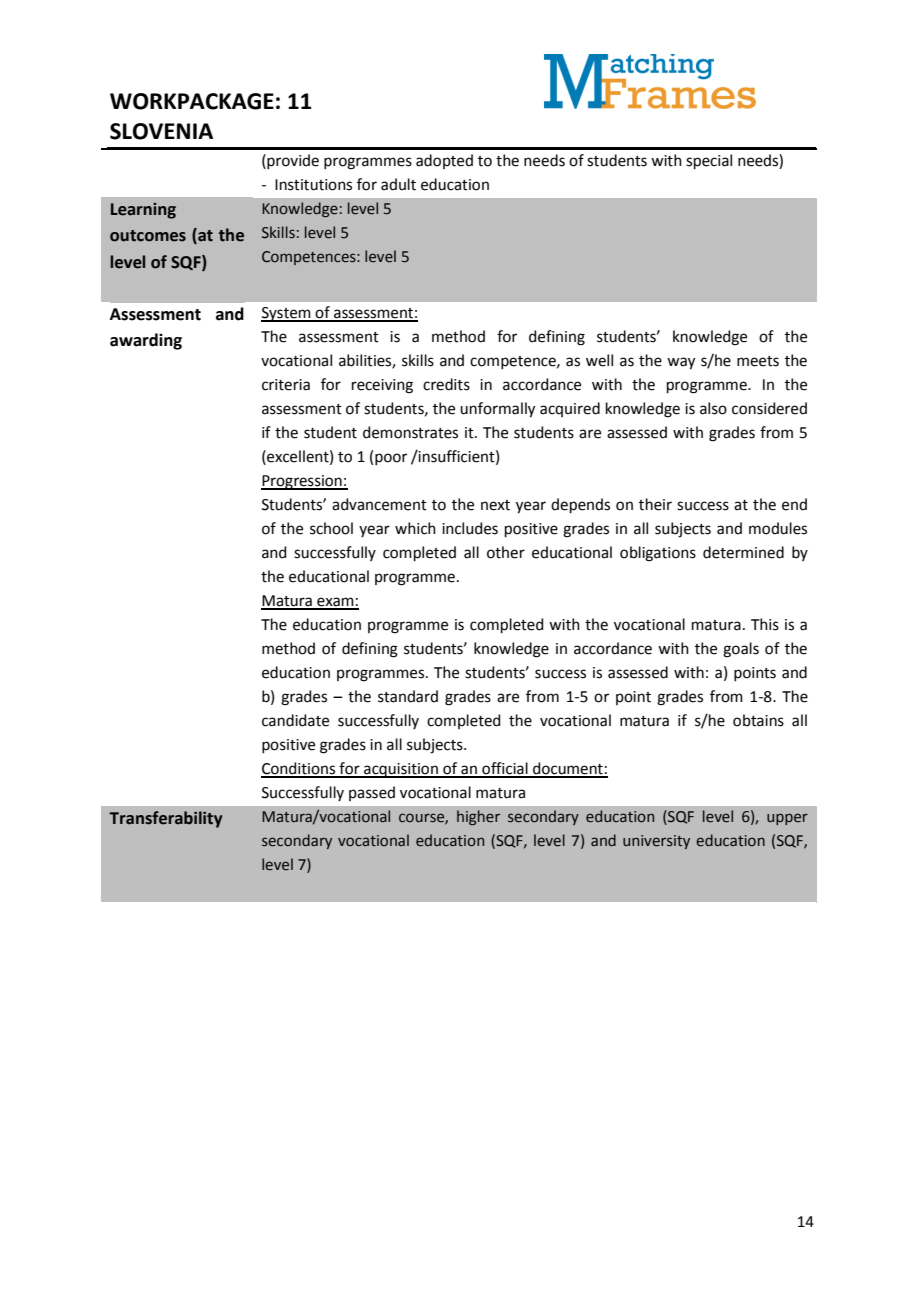 Image resolution: width=924 pixels, height=1308 pixels. I want to click on university, so click(656, 842).
